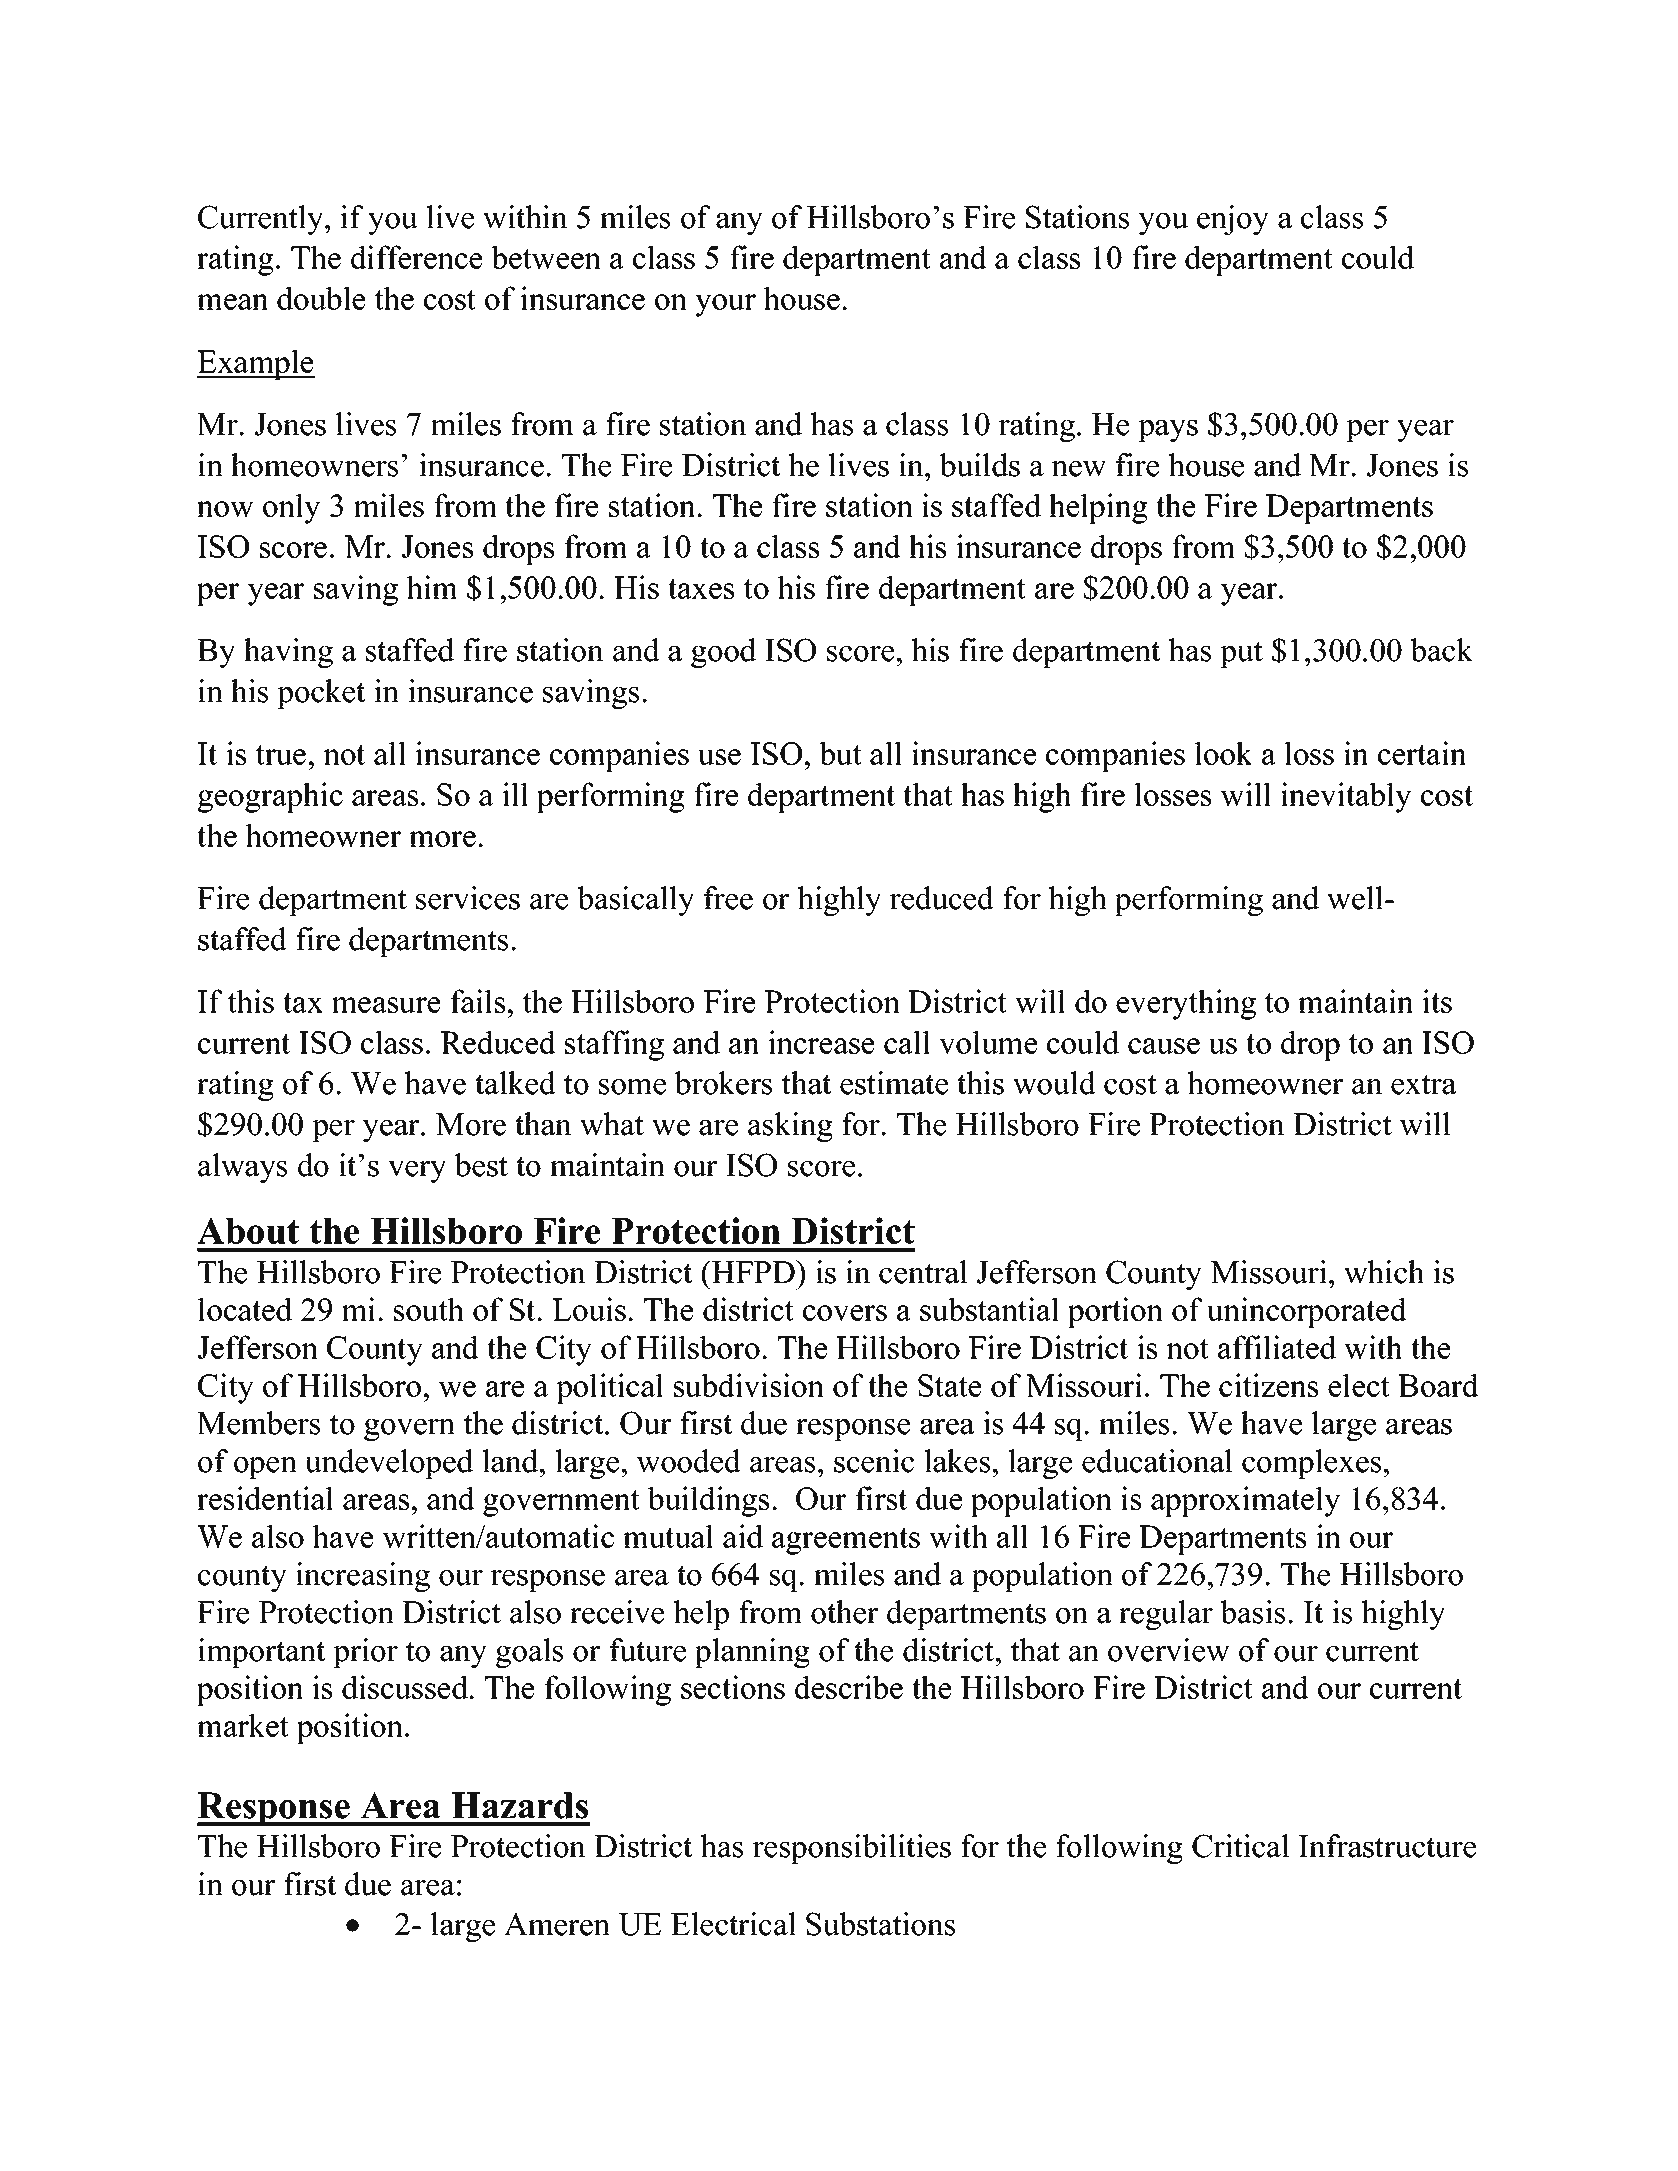  What do you see at coordinates (386, 1005) in the document?
I see `measure` at bounding box center [386, 1005].
